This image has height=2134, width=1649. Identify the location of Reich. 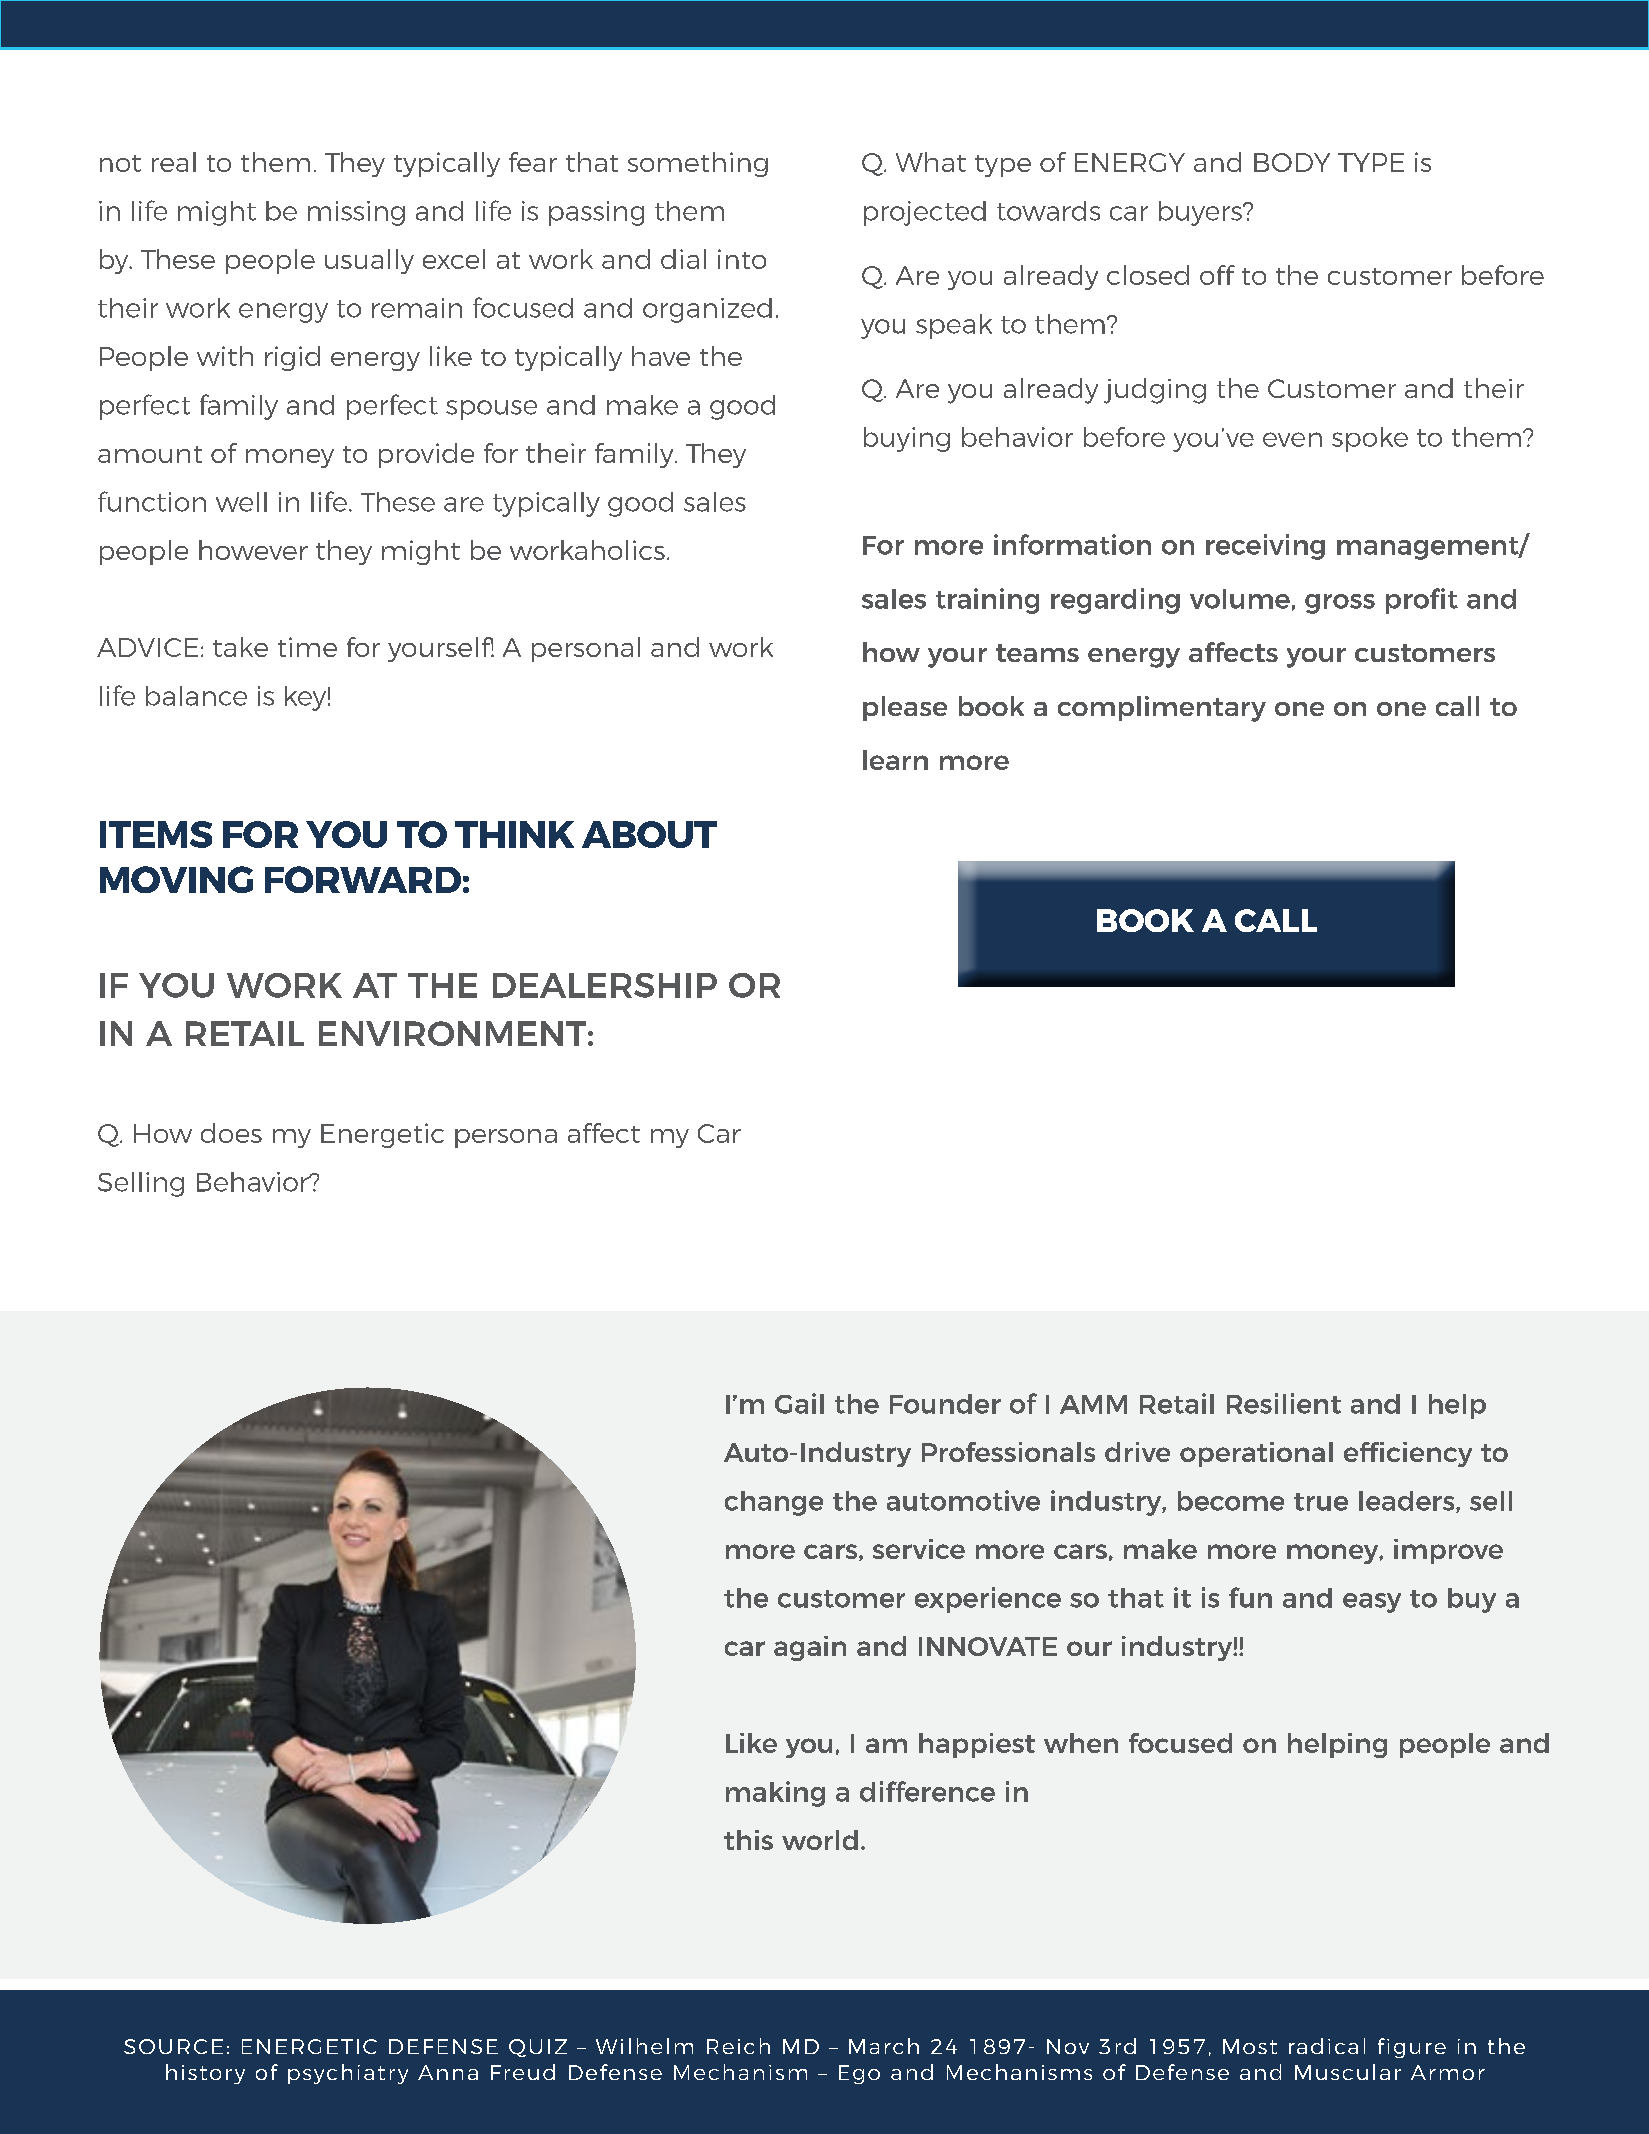
(738, 2046).
